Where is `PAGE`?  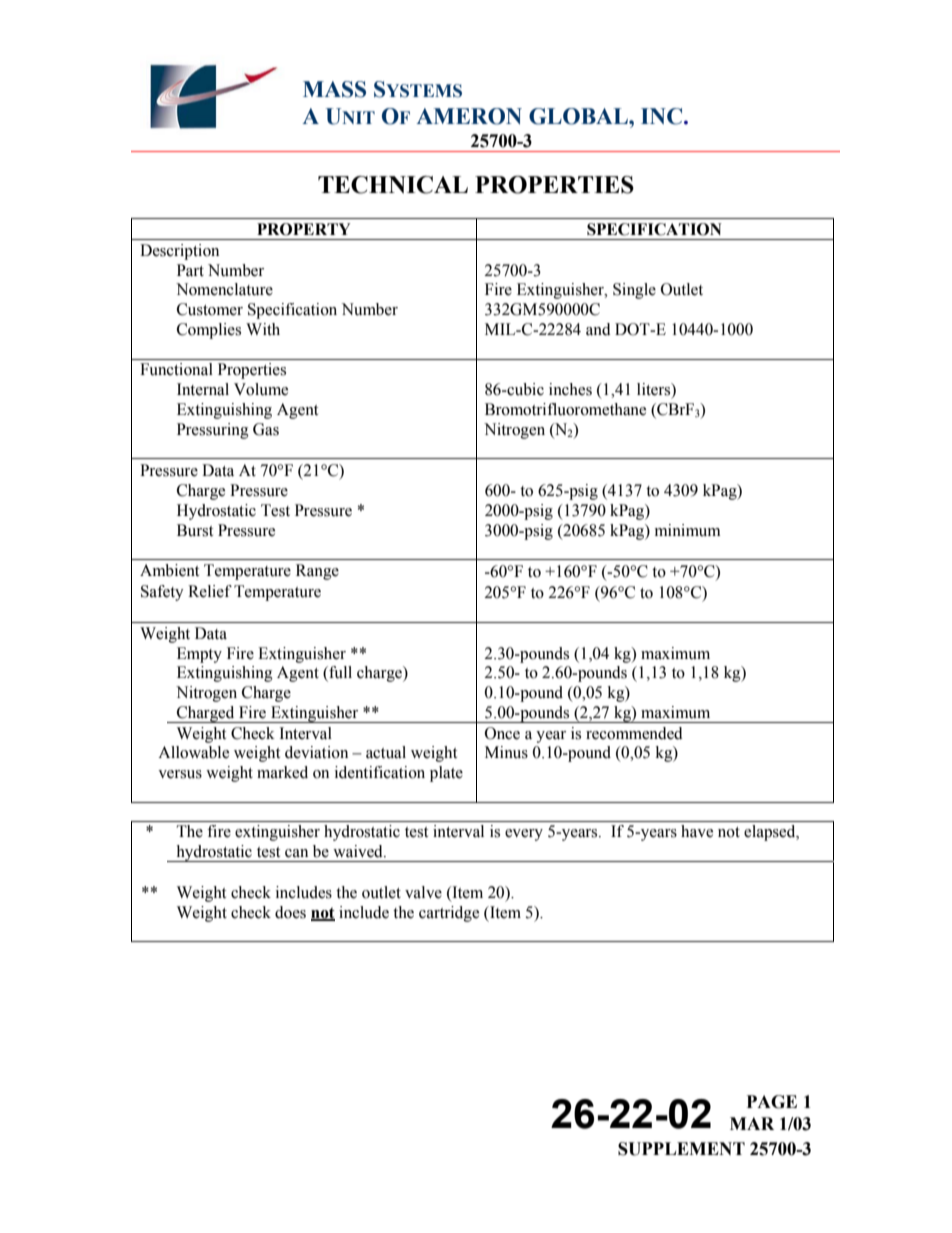 PAGE is located at coordinates (772, 1102).
